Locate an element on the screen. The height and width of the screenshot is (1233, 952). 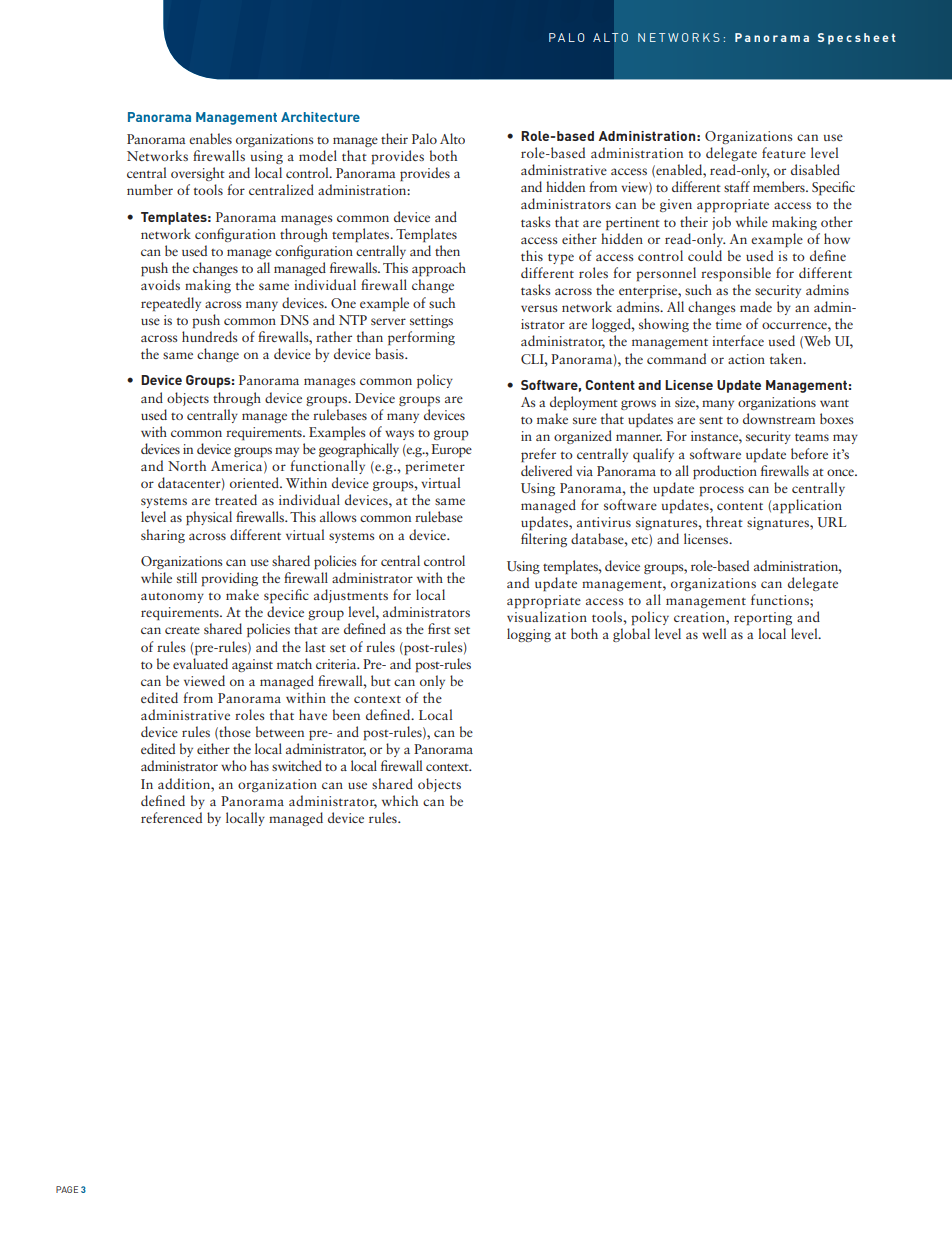
feature is located at coordinates (784, 152).
